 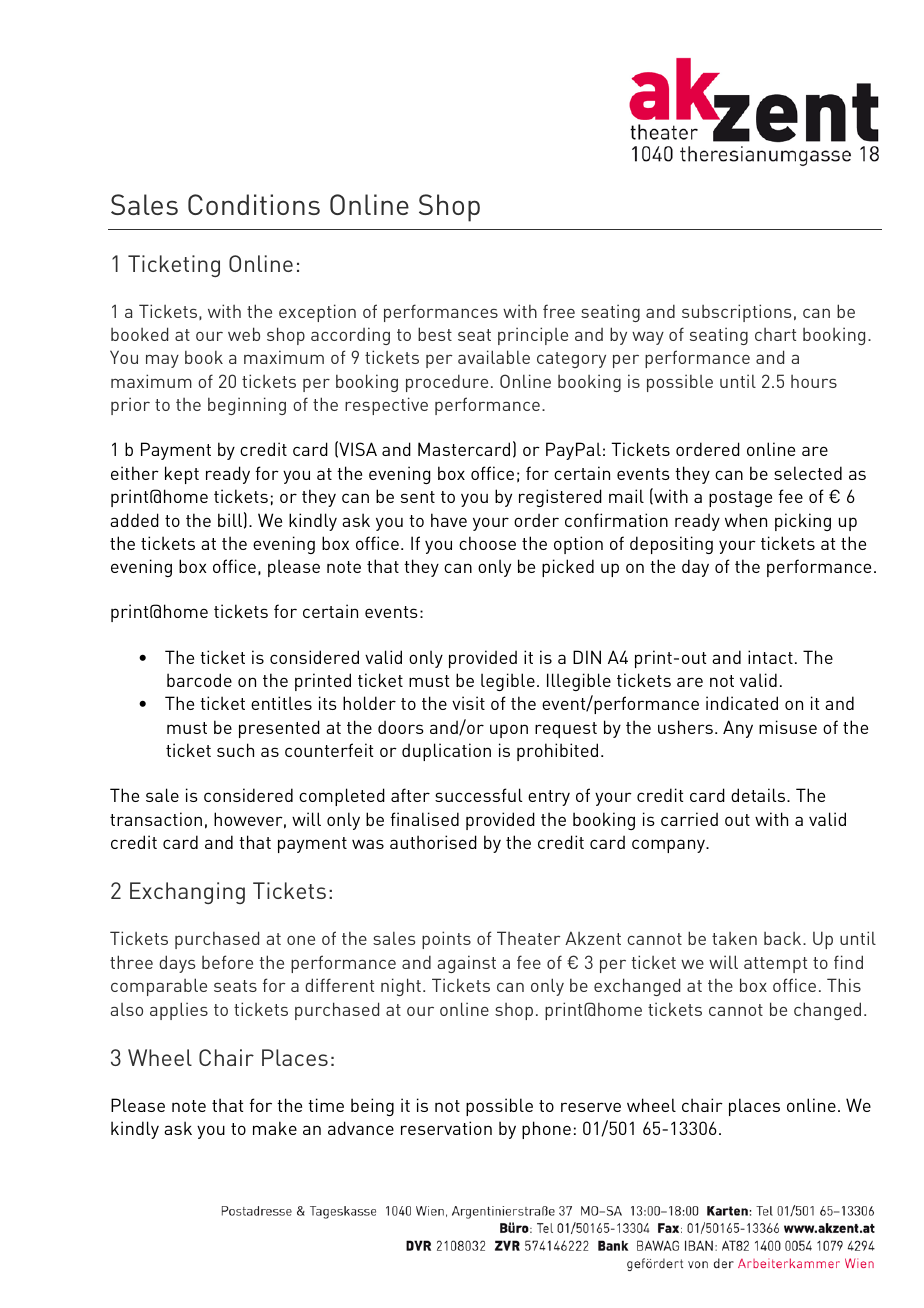 I want to click on when, so click(x=746, y=520).
